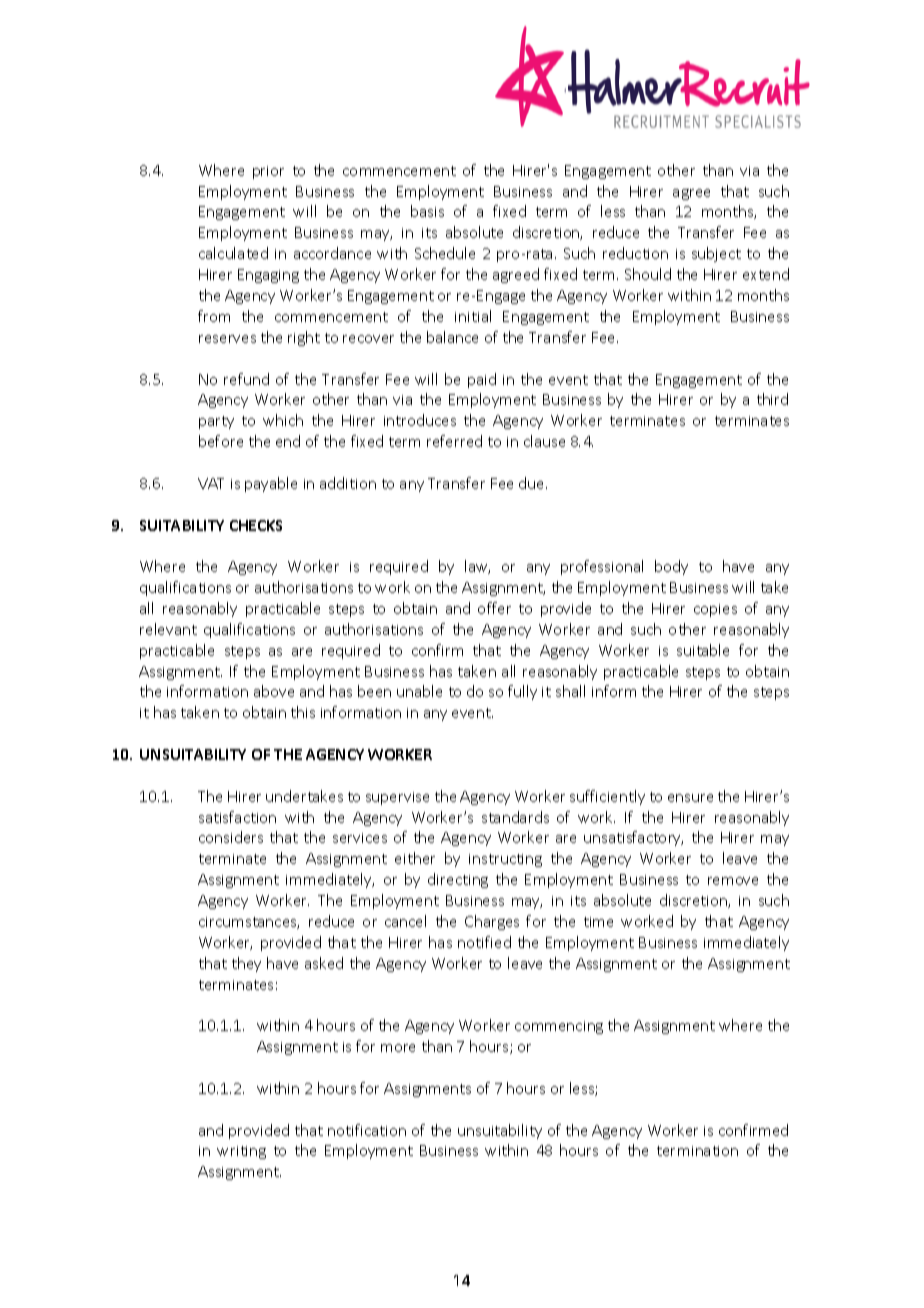 This screenshot has width=924, height=1308. What do you see at coordinates (671, 567) in the screenshot?
I see `body` at bounding box center [671, 567].
